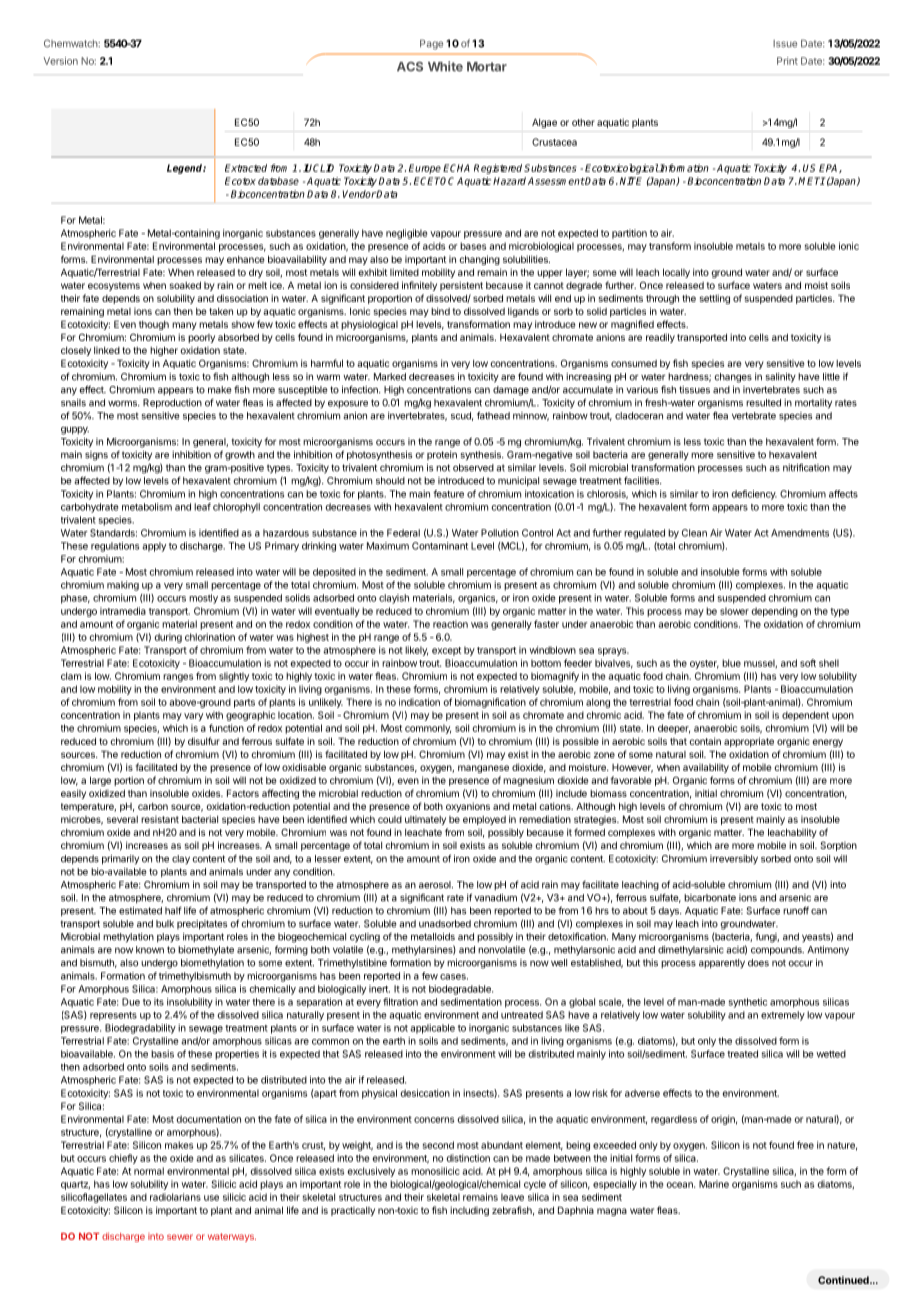 The image size is (924, 1308). What do you see at coordinates (731, 663) in the document?
I see `blue` at bounding box center [731, 663].
